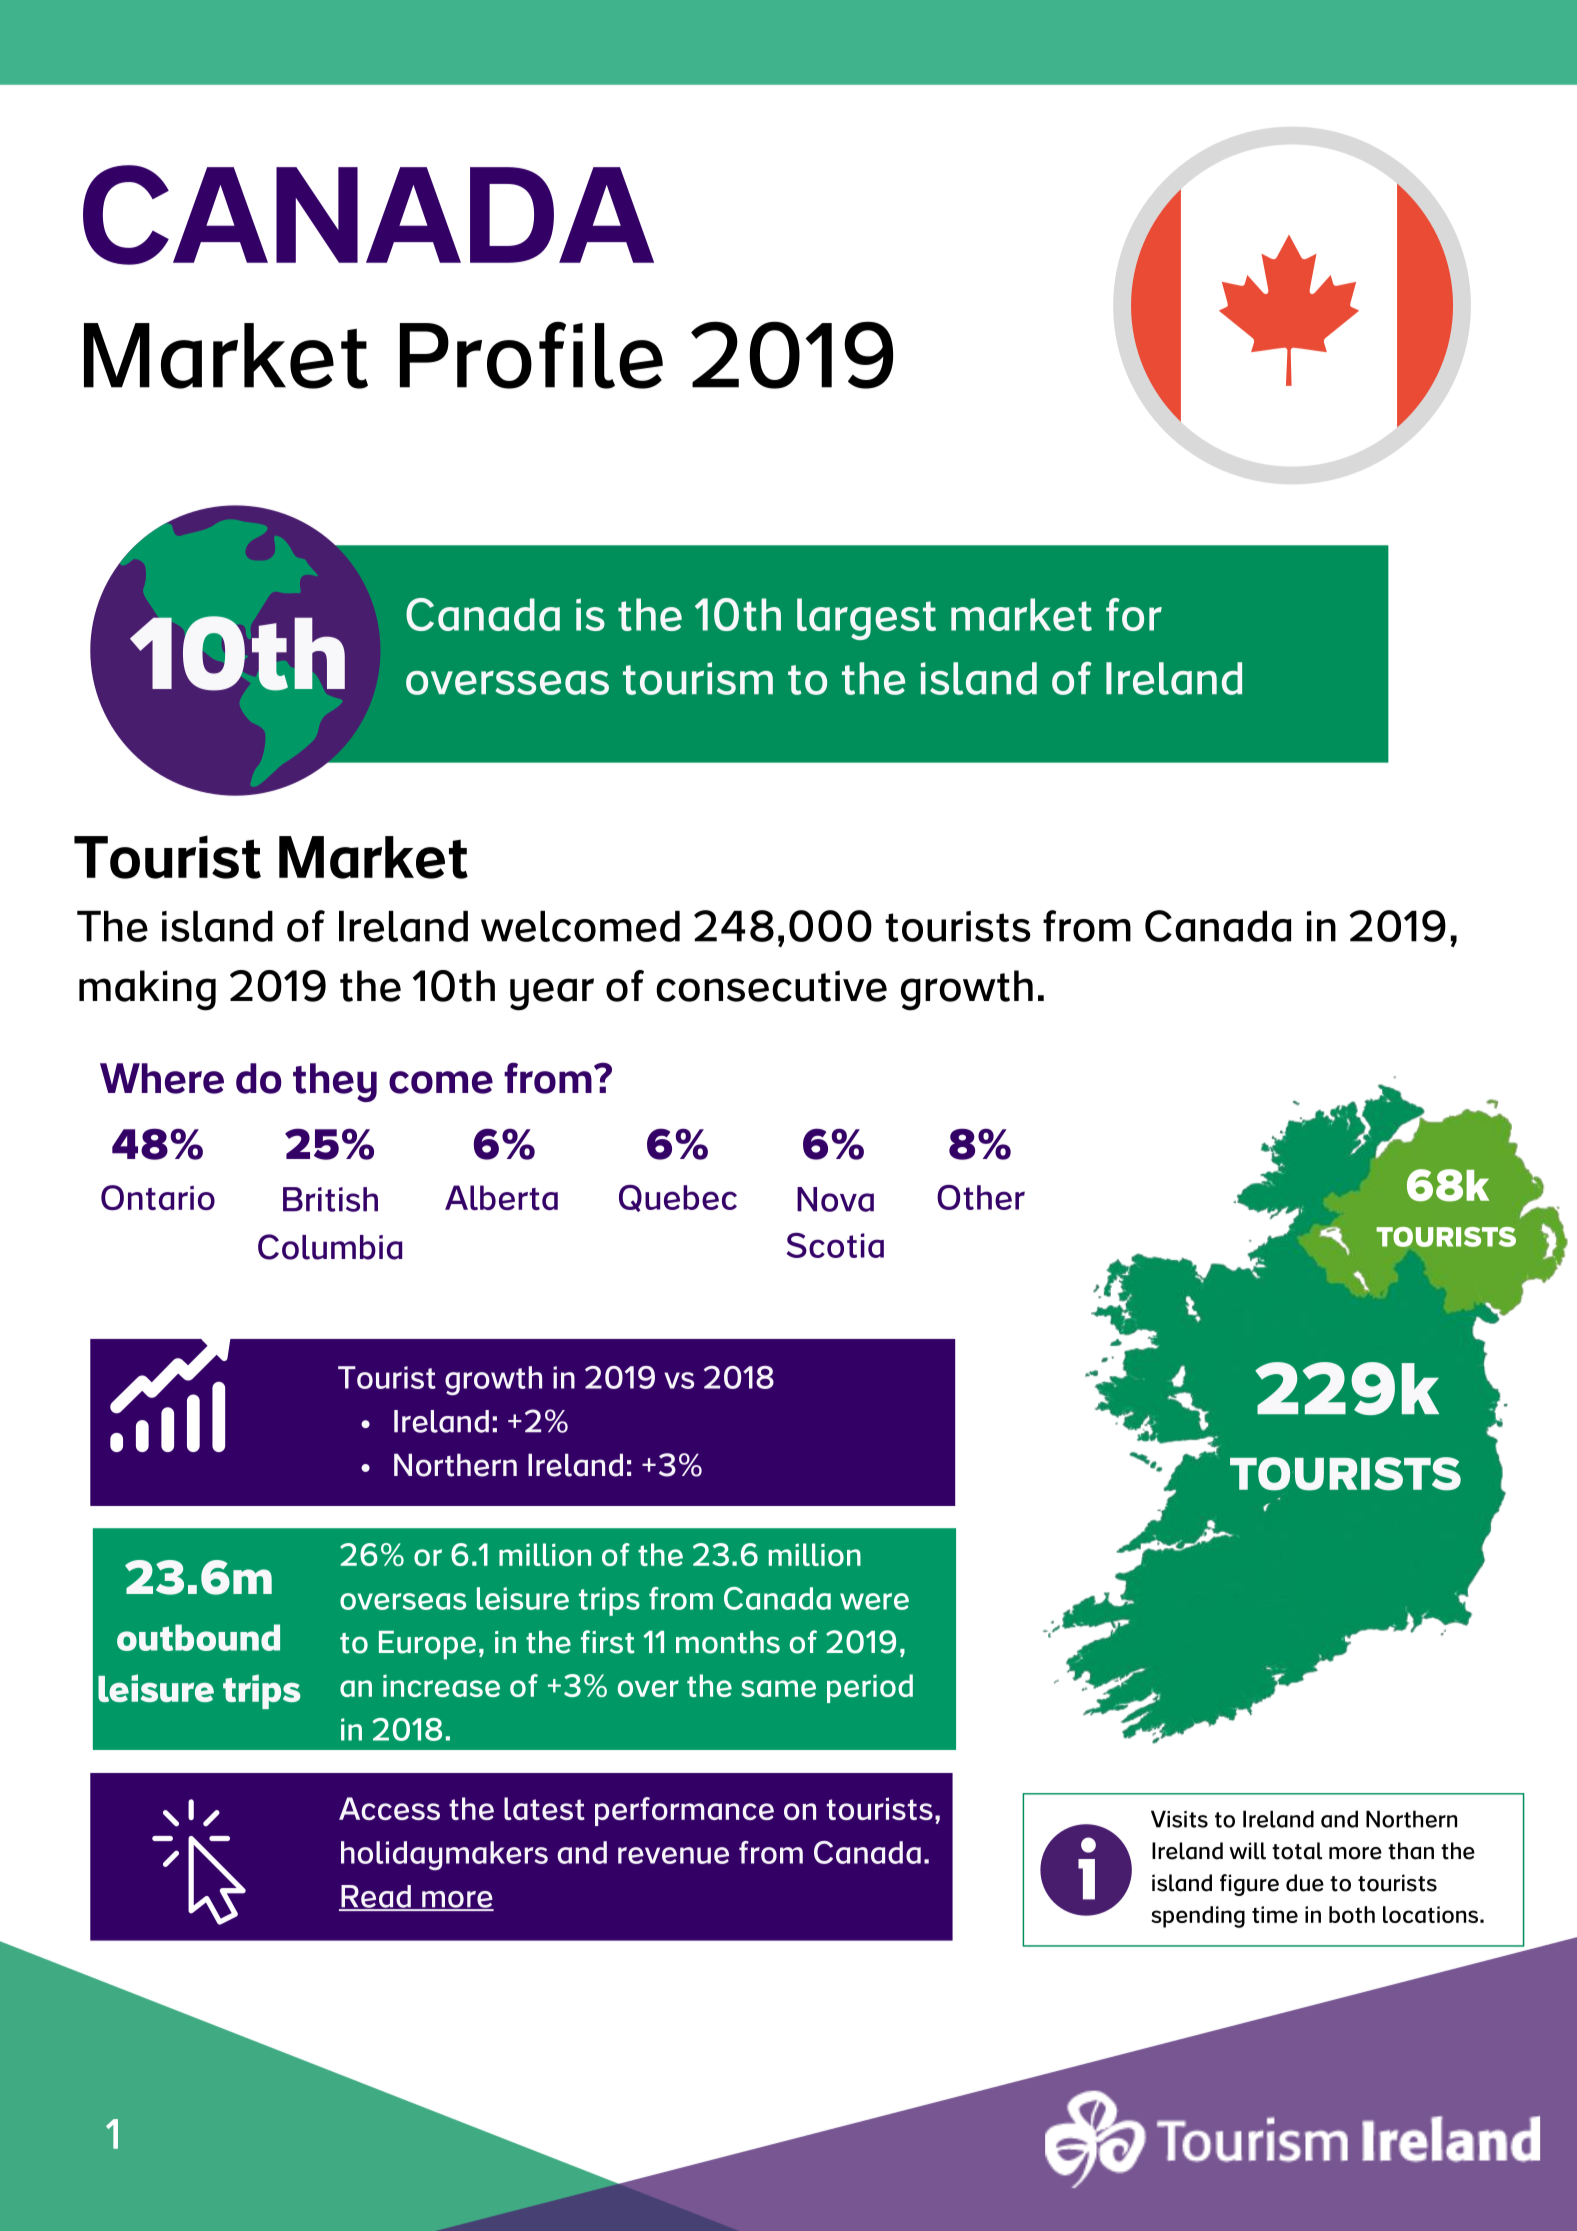  What do you see at coordinates (376, 1897) in the screenshot?
I see `Read` at bounding box center [376, 1897].
